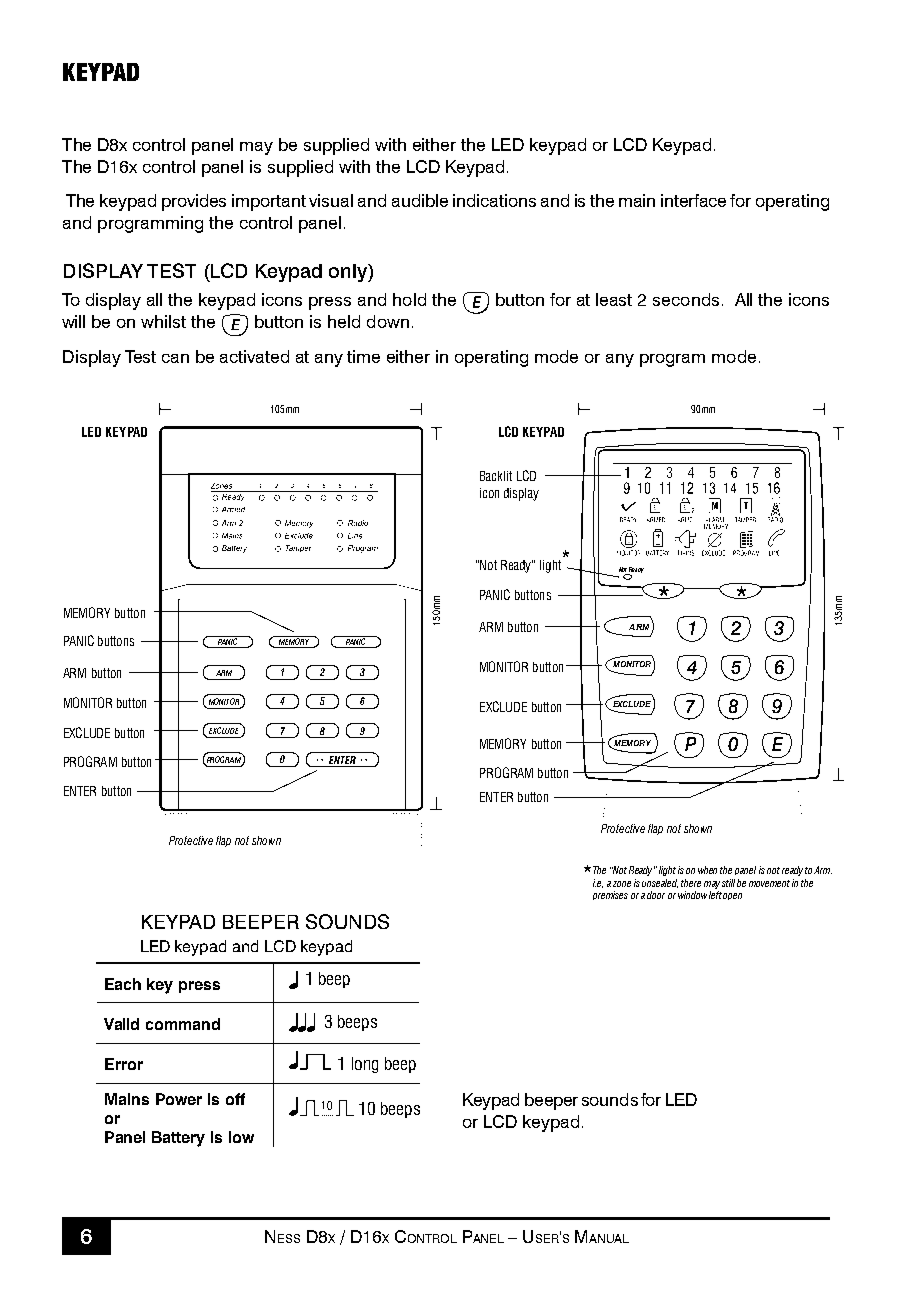 This page has height=1311, width=924. I want to click on provides, so click(194, 202).
